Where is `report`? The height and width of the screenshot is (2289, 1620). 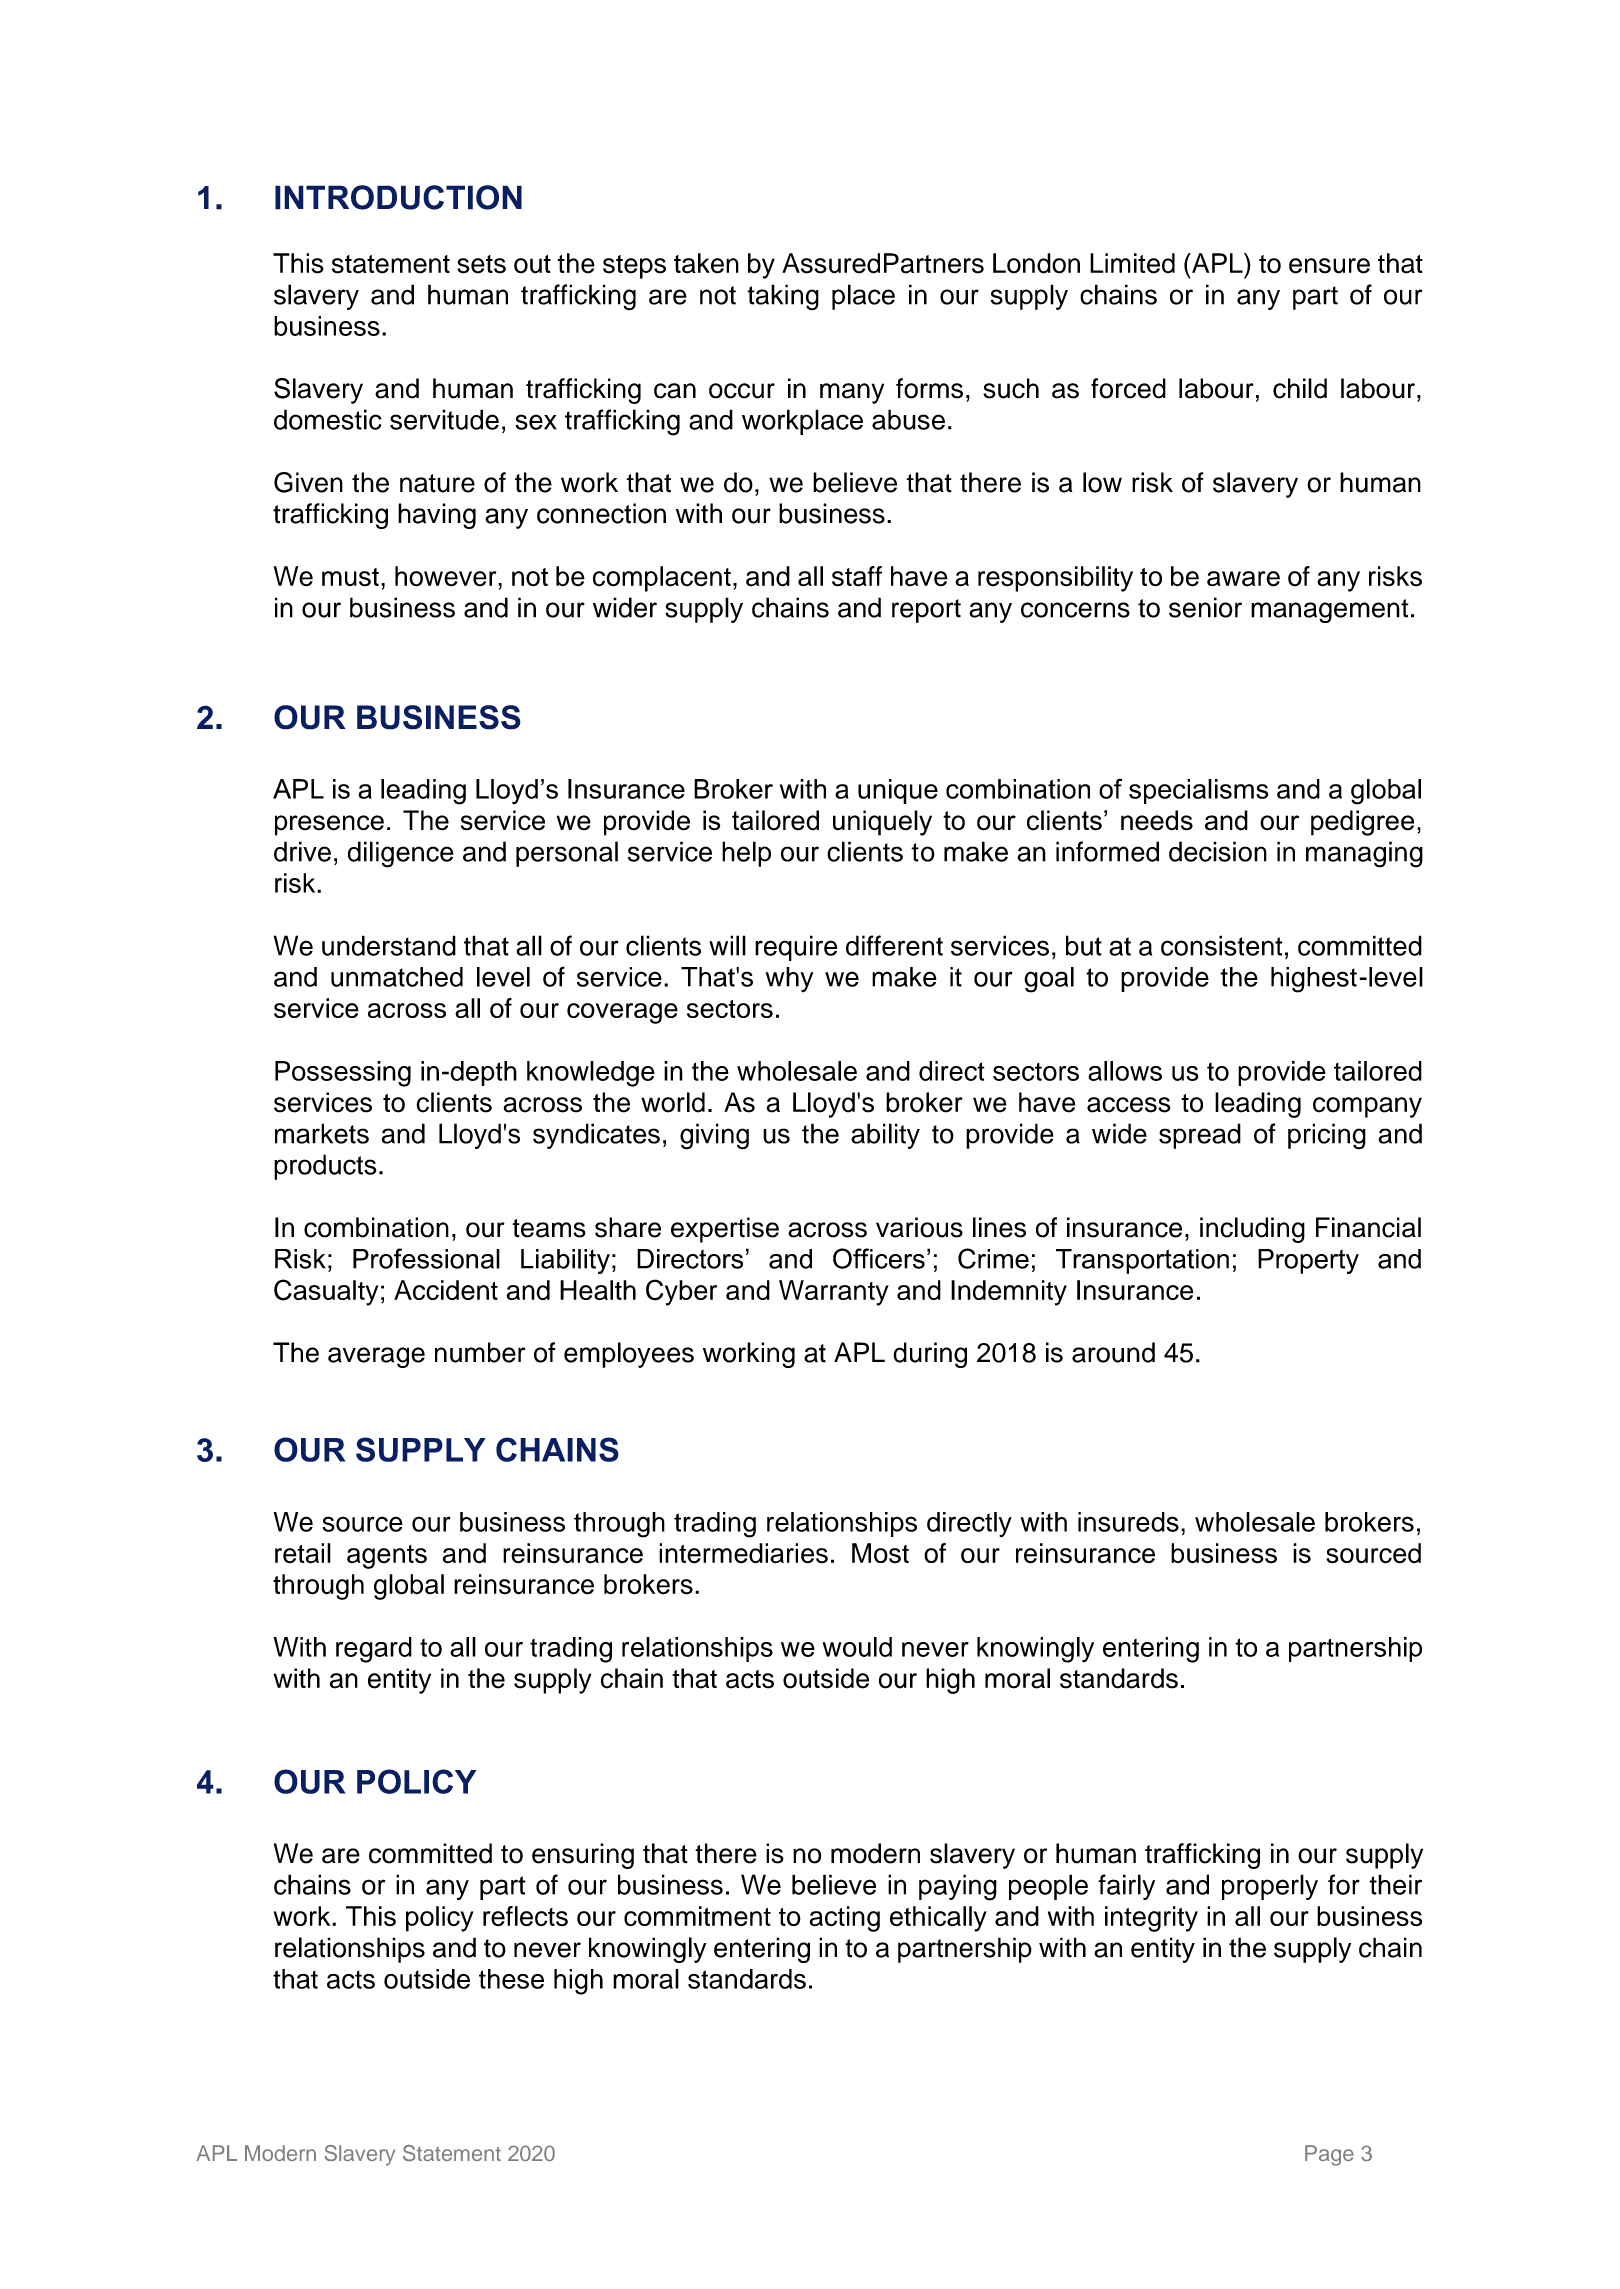 report is located at coordinates (926, 611).
